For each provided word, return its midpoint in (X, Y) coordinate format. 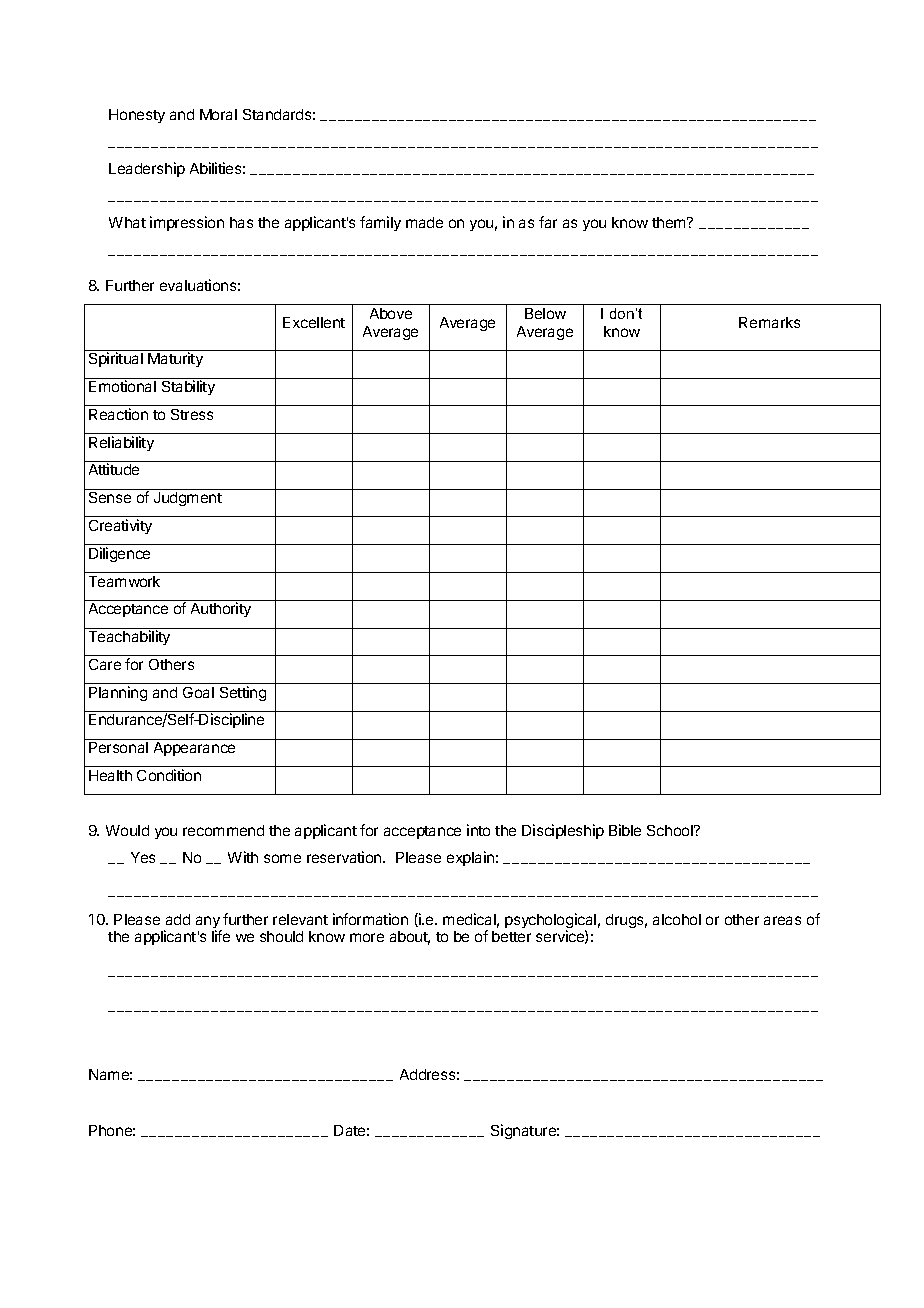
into (478, 830)
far (548, 222)
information (370, 919)
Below (545, 313)
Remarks (769, 322)
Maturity (175, 359)
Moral (218, 114)
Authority (221, 609)
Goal (198, 692)
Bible (625, 830)
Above (391, 313)
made (424, 222)
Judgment (188, 499)
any (209, 923)
